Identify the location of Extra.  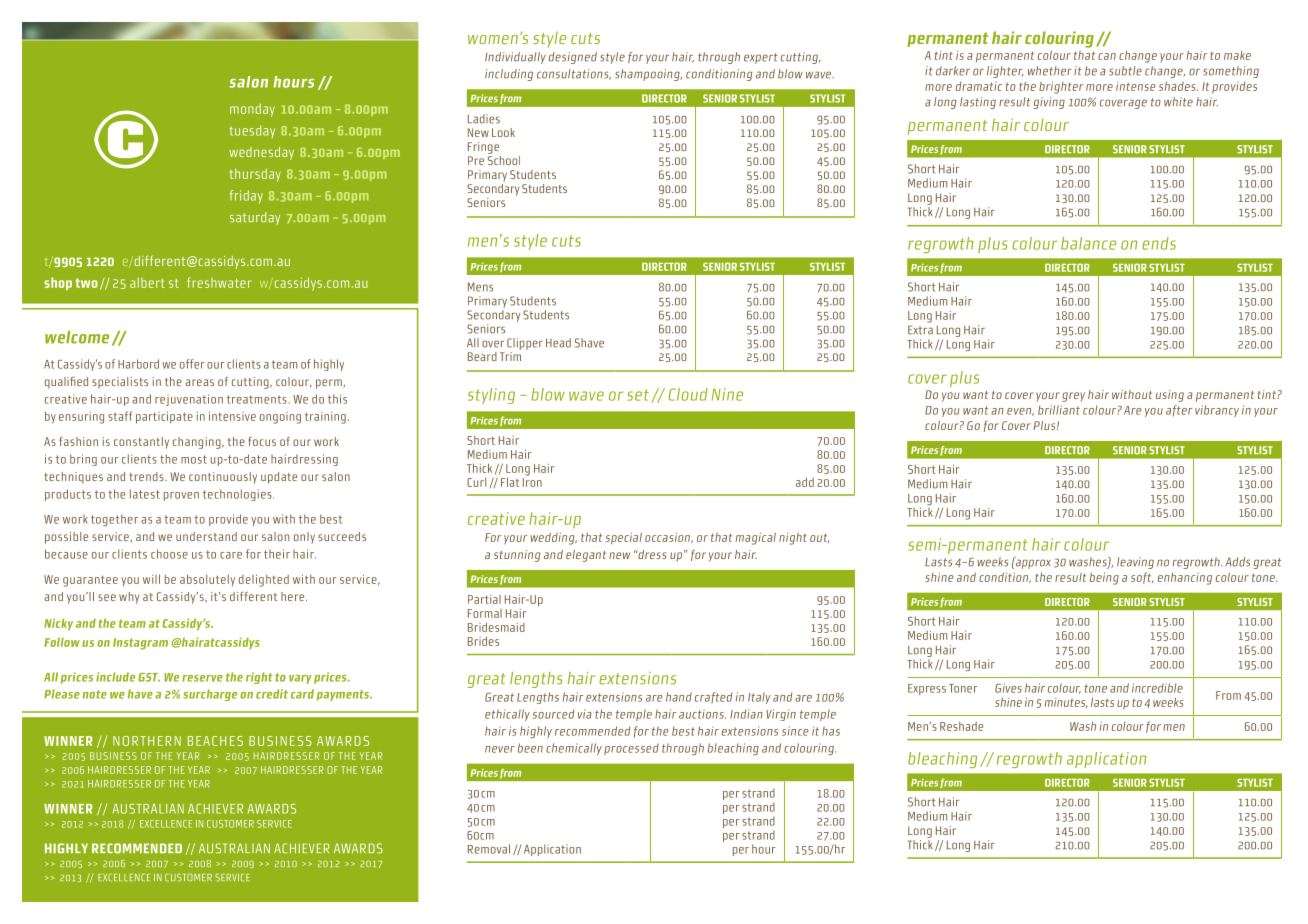
(920, 330).
